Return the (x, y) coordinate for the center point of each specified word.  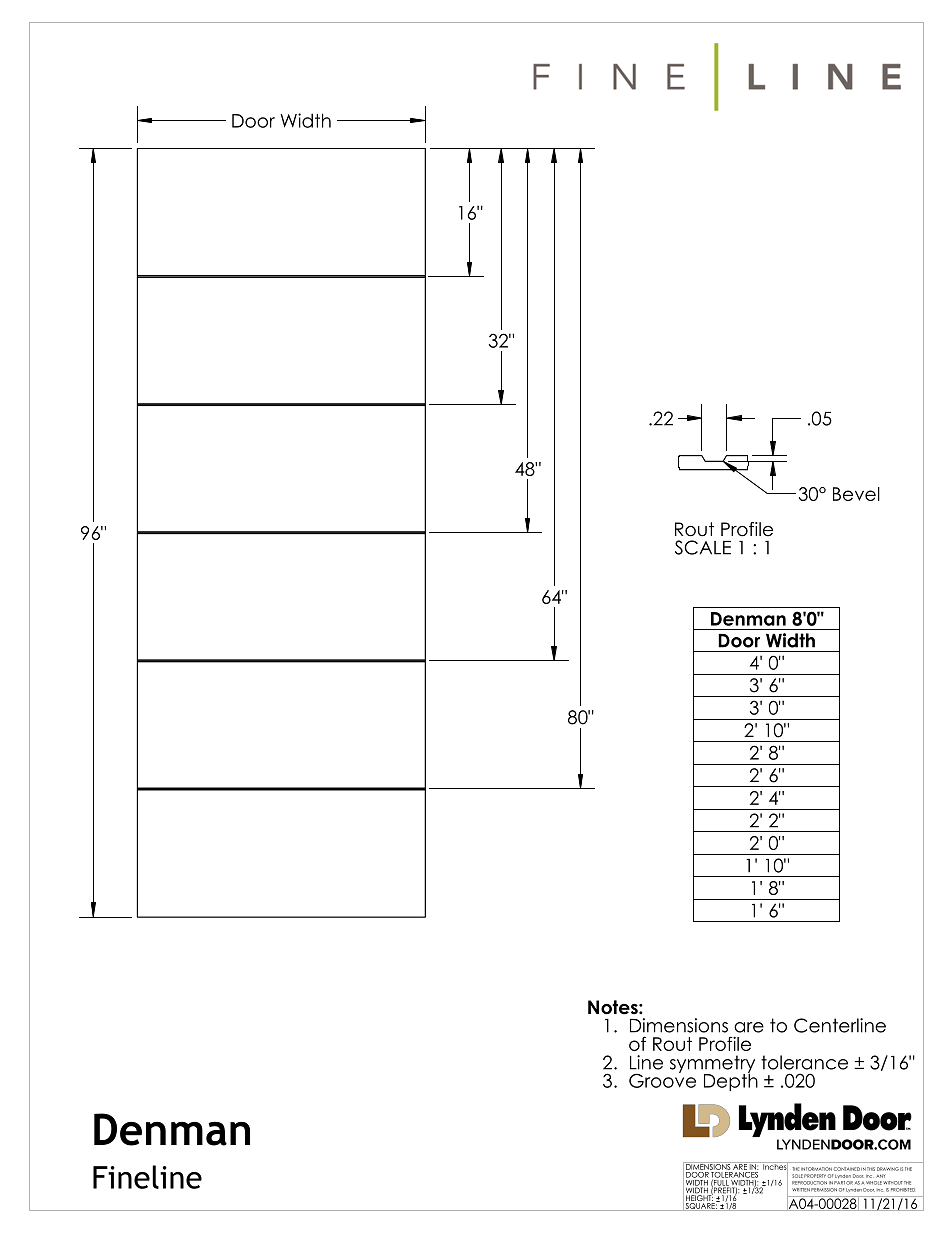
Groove (662, 1079)
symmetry (712, 1065)
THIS (871, 1169)
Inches (775, 1167)
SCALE (703, 547)
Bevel (856, 494)
